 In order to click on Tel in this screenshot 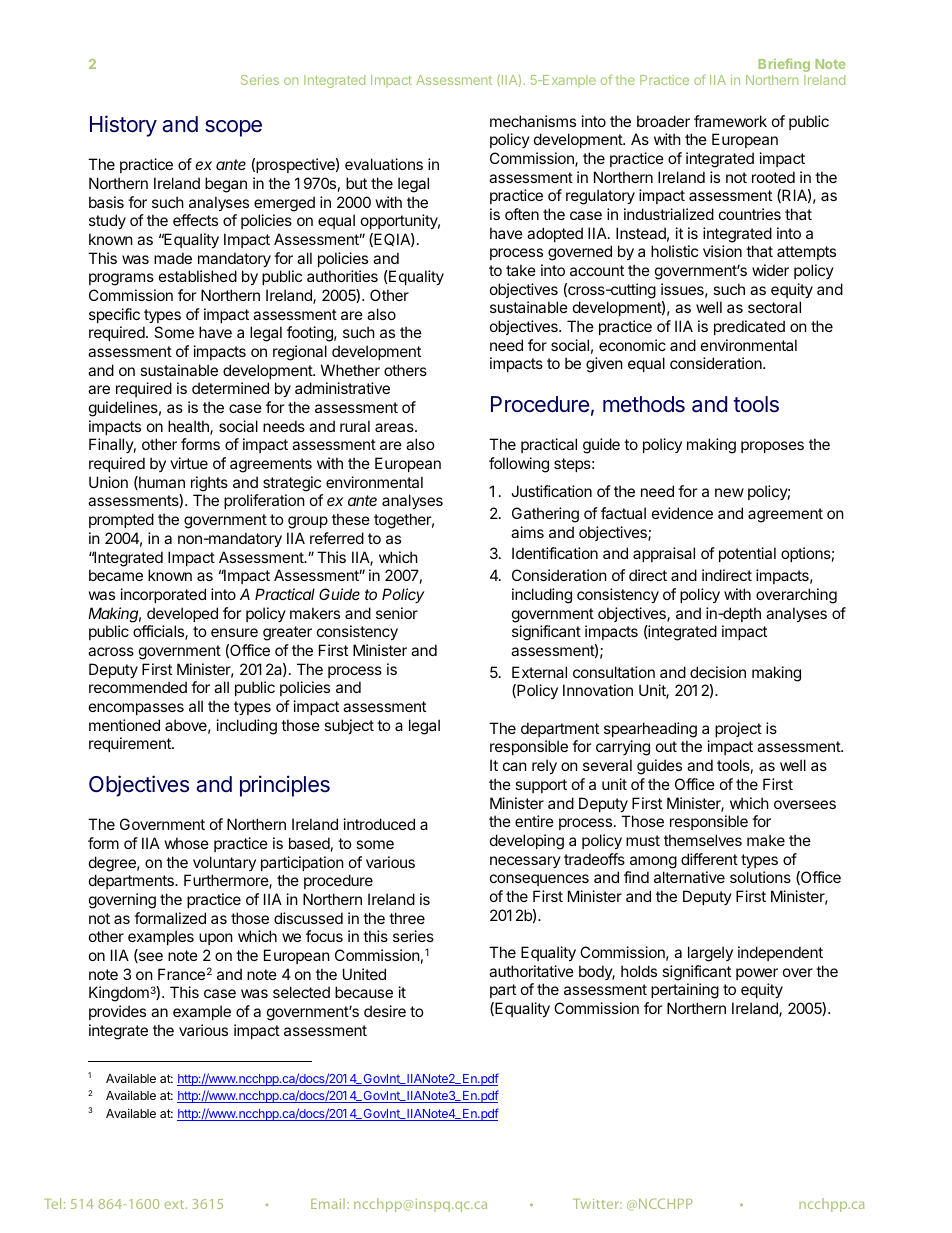, I will do `click(52, 1203)`.
